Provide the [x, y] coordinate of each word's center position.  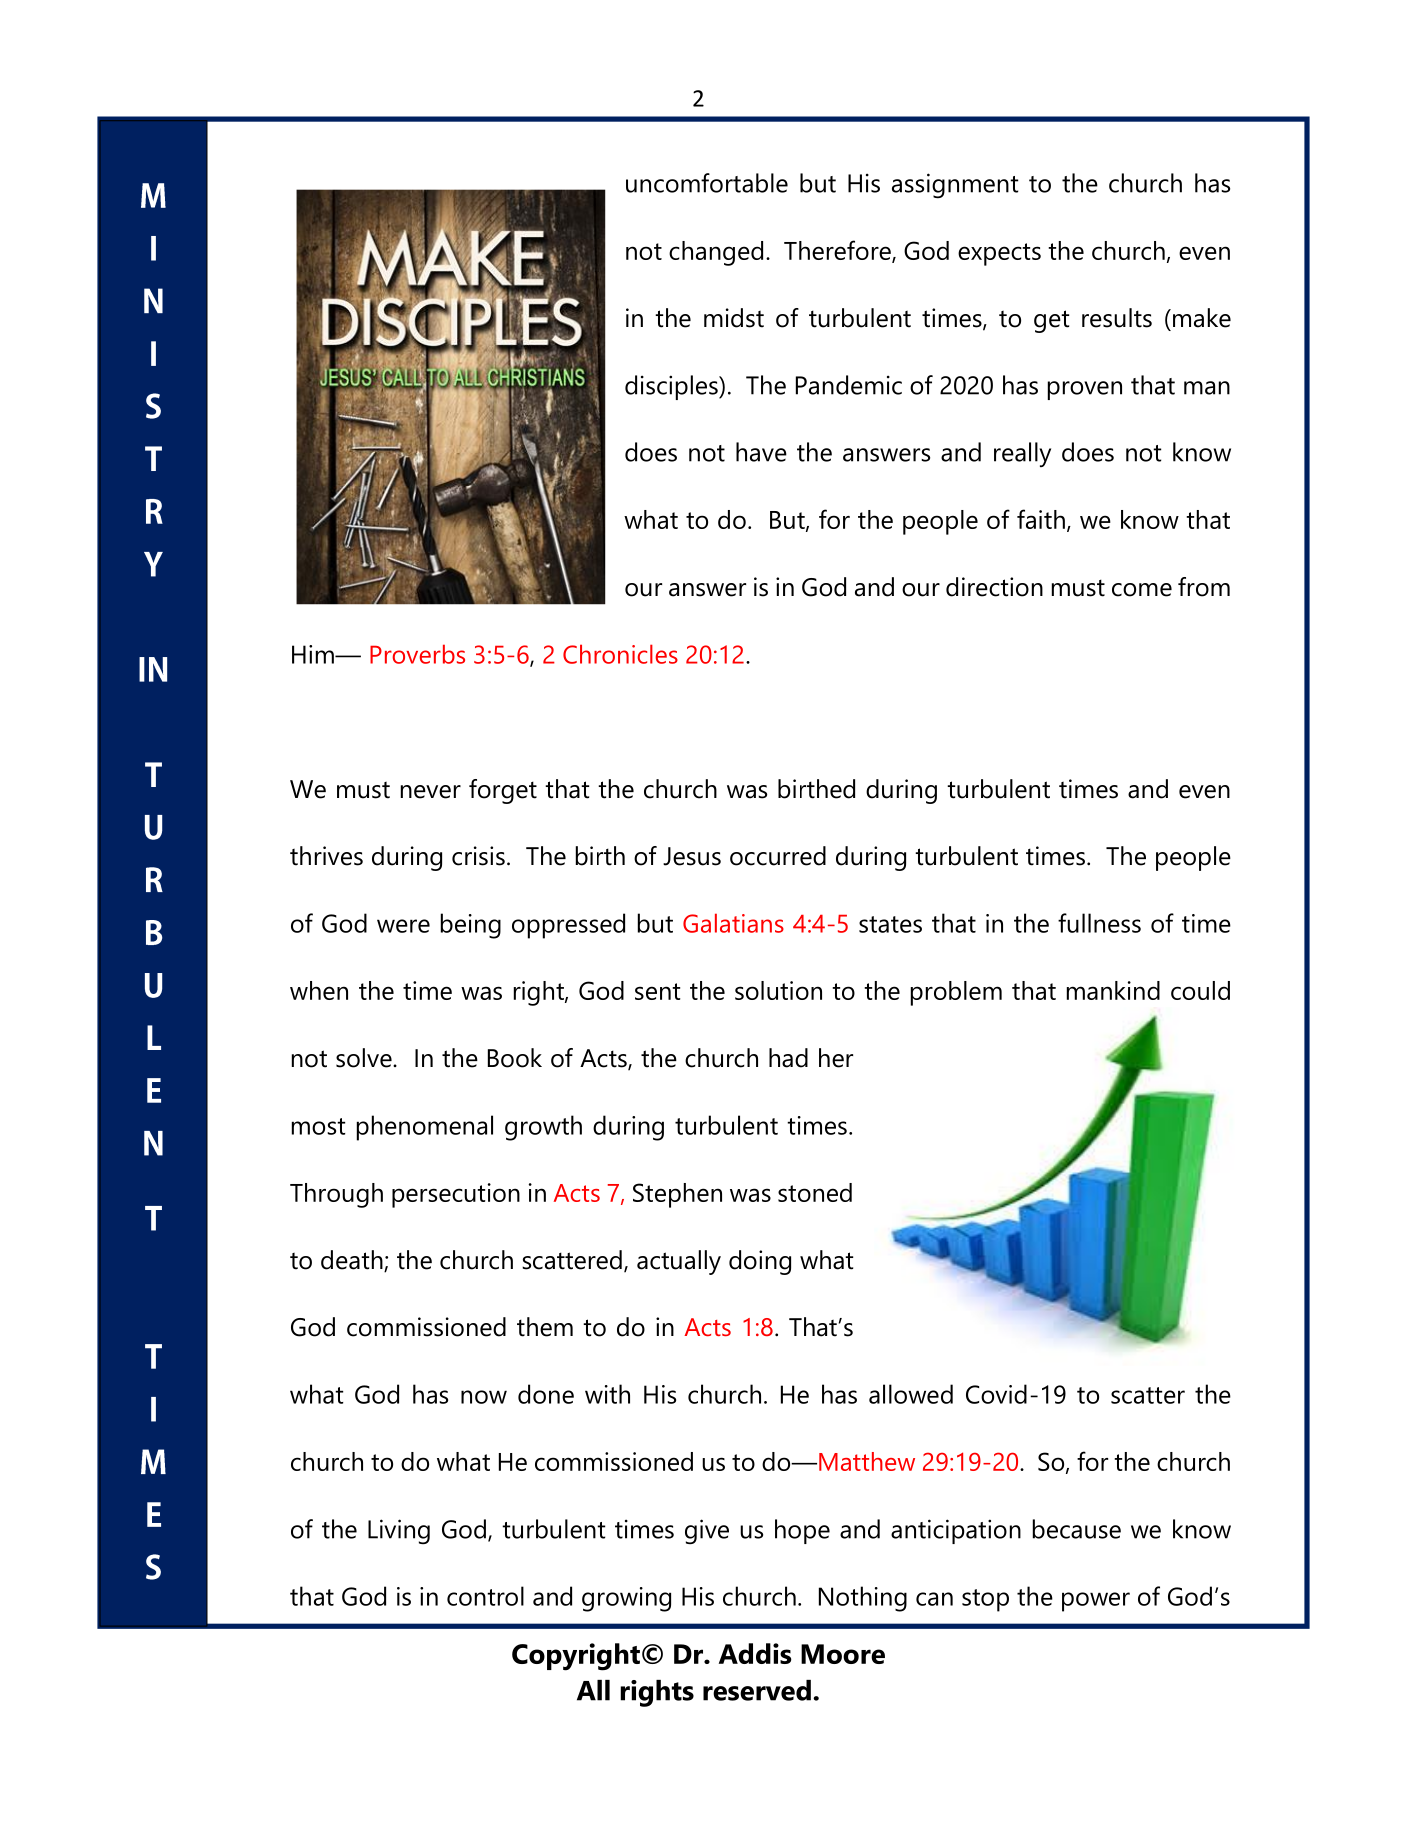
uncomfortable [707, 183]
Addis [755, 1653]
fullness [1099, 923]
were [403, 926]
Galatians [733, 923]
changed [716, 253]
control [485, 1596]
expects [999, 254]
